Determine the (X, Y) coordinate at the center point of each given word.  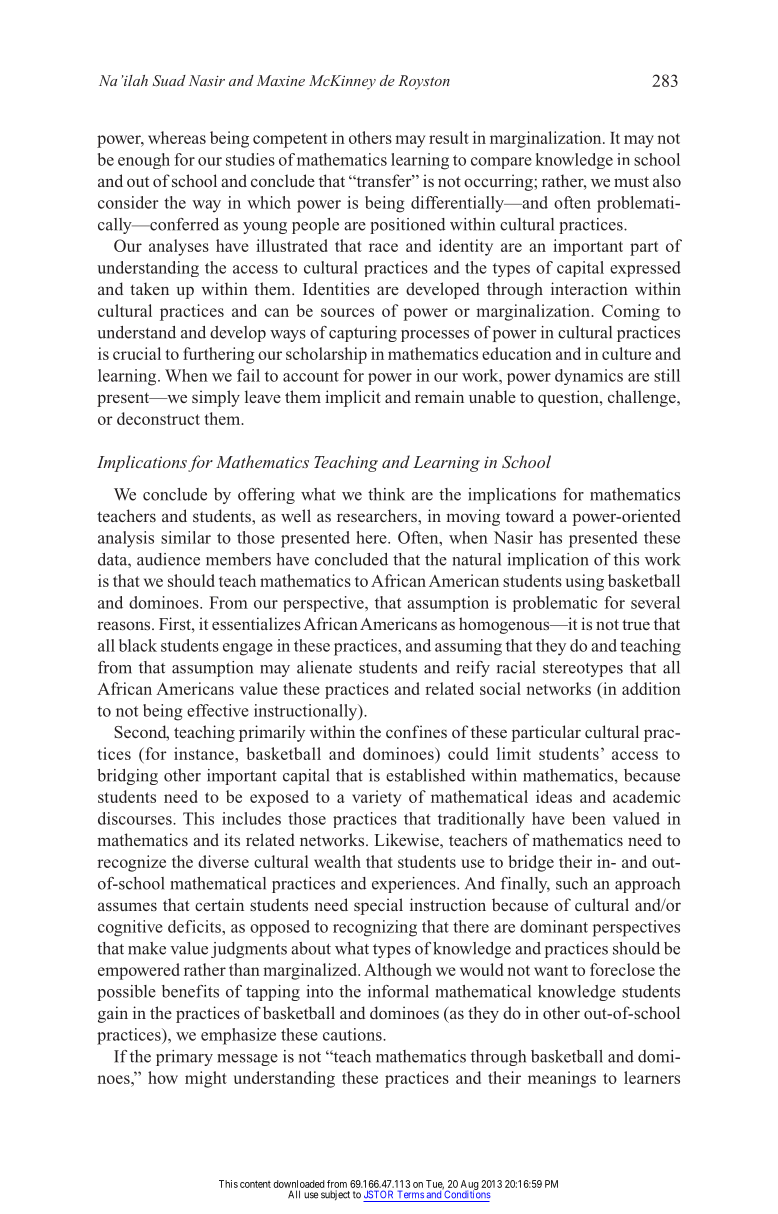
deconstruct (158, 418)
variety (376, 798)
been (589, 818)
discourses (136, 818)
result (449, 137)
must (631, 181)
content (255, 1184)
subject (335, 1195)
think (386, 494)
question (569, 398)
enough (144, 161)
